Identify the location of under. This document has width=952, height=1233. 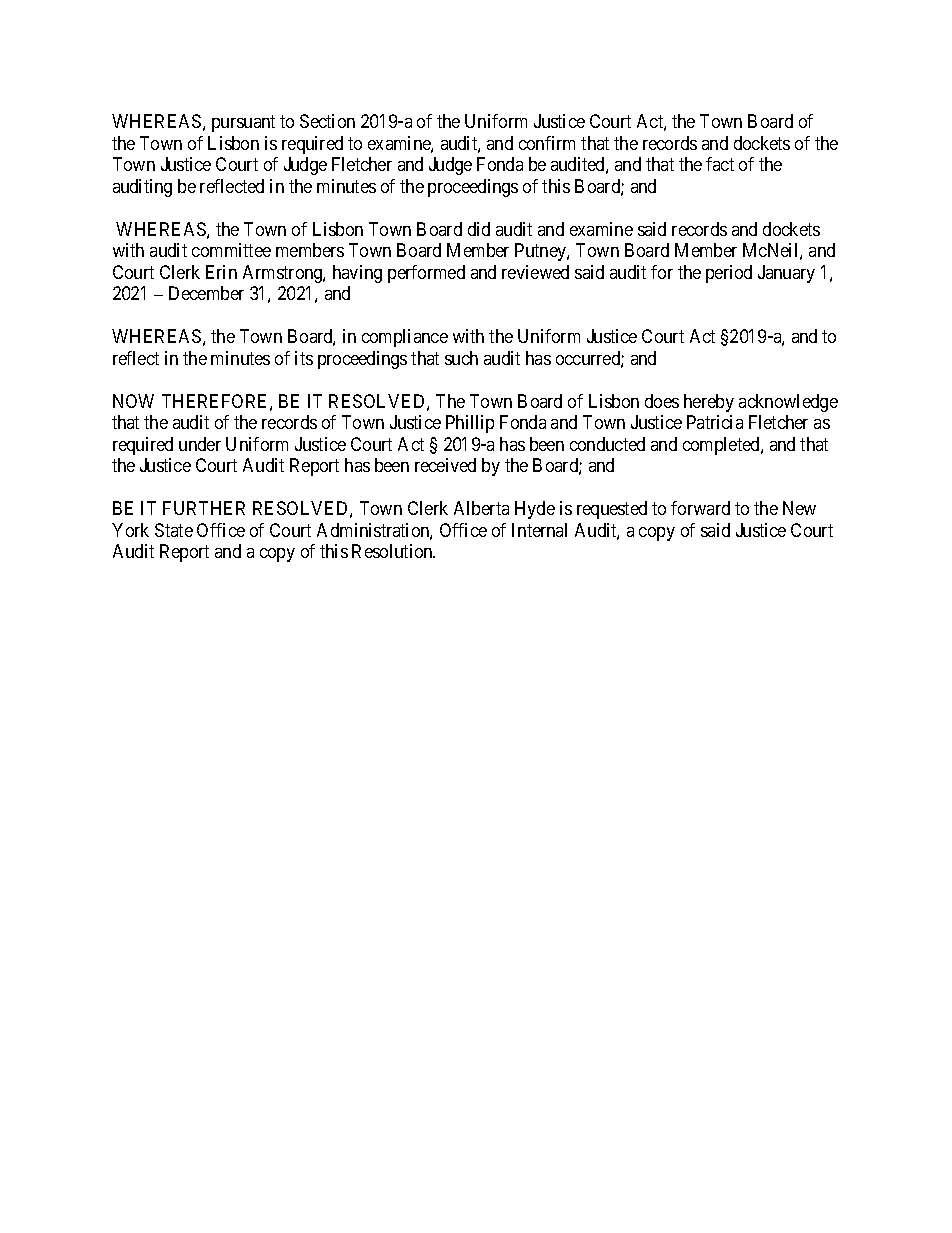
(200, 444).
